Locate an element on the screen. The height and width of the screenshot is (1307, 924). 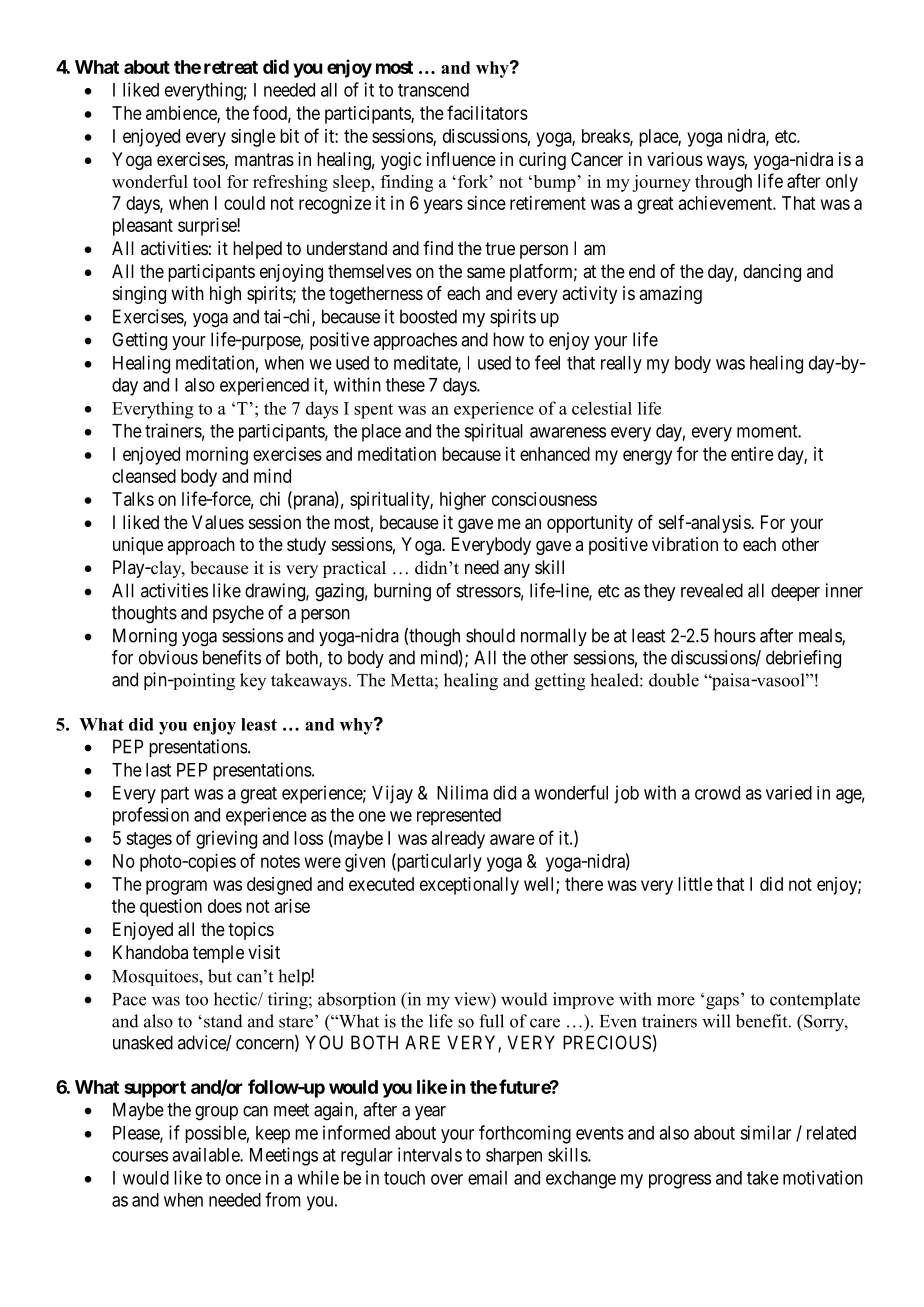
psyche is located at coordinates (238, 614).
